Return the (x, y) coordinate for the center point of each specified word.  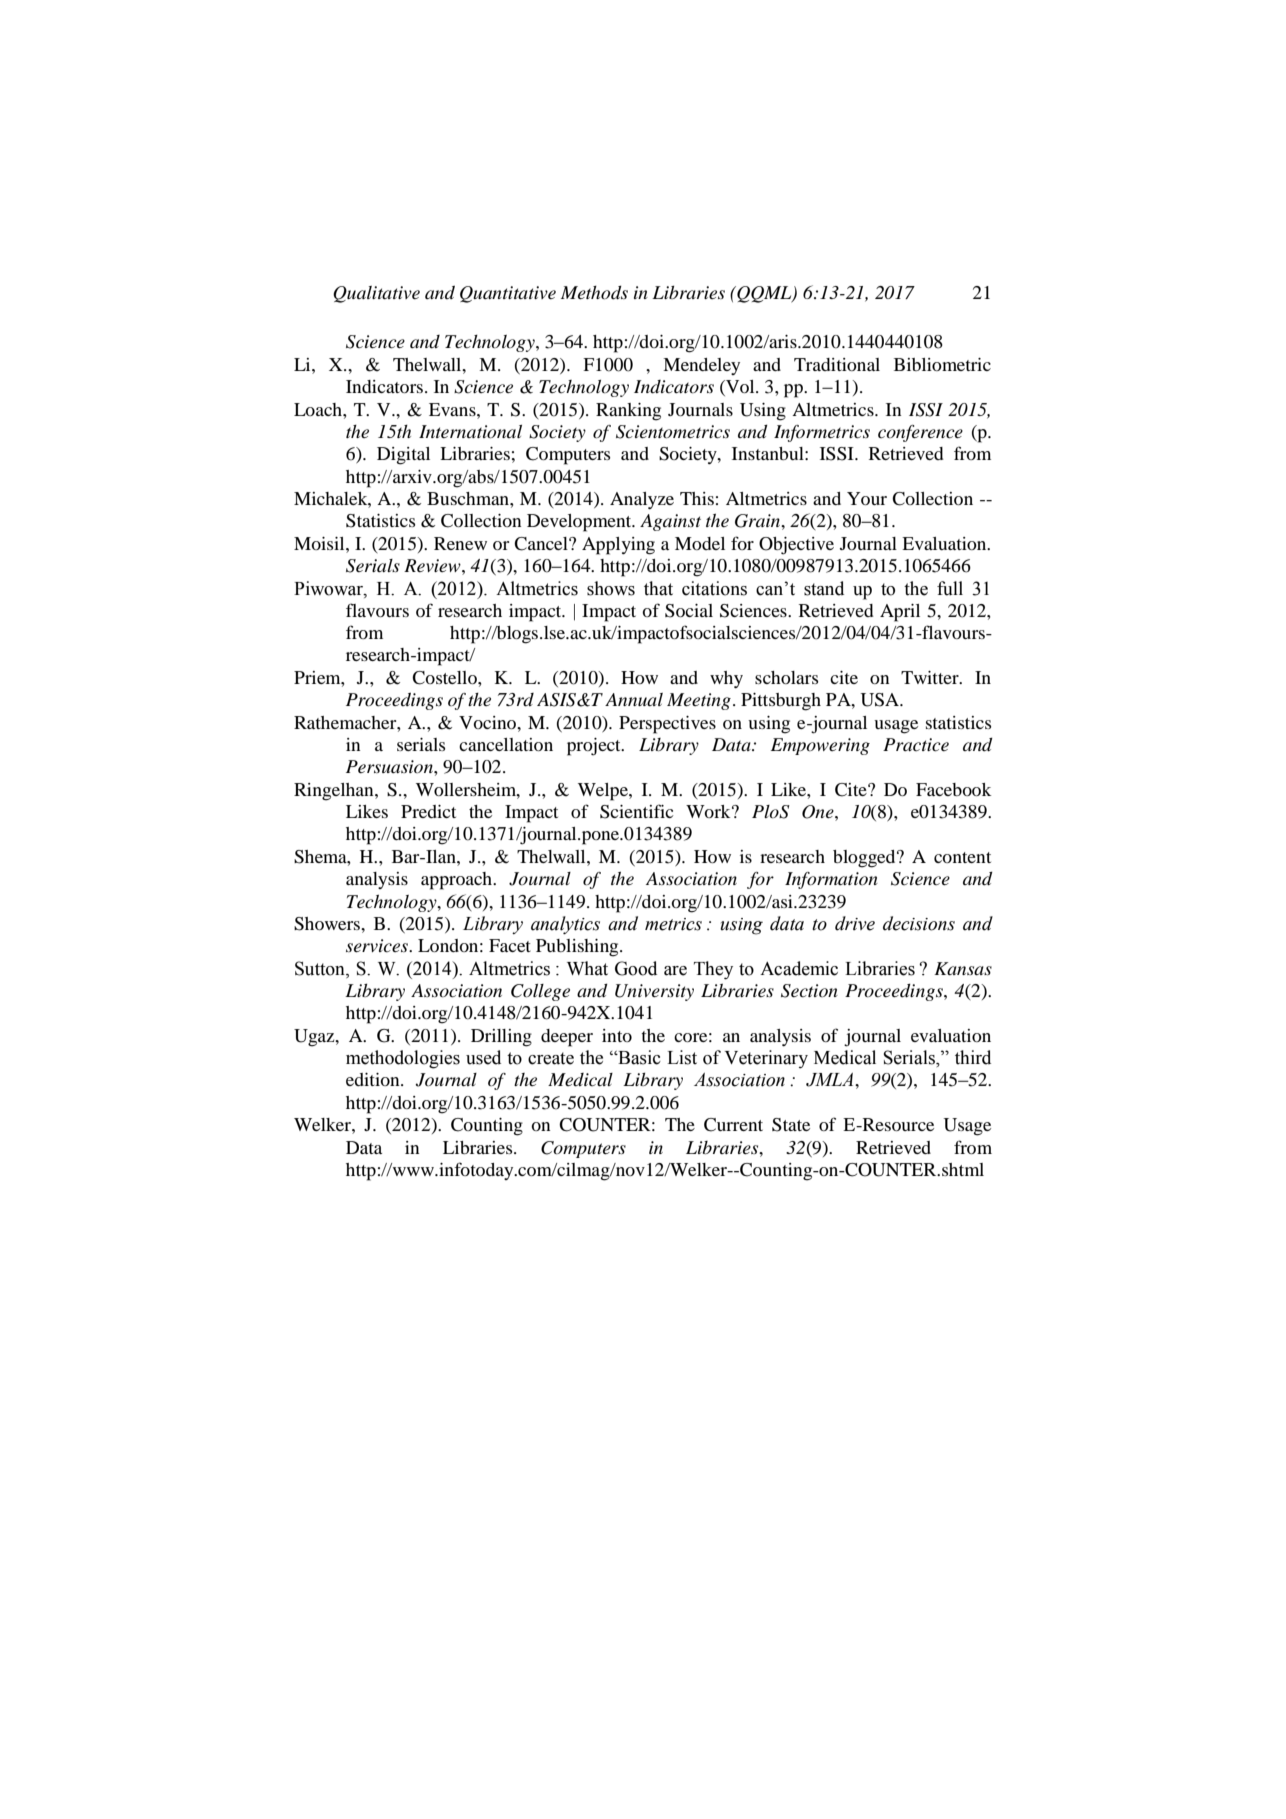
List (682, 1057)
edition (374, 1079)
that (658, 588)
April (900, 613)
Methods (594, 292)
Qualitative (376, 294)
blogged (865, 859)
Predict (428, 811)
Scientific (636, 811)
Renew (460, 543)
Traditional (837, 364)
